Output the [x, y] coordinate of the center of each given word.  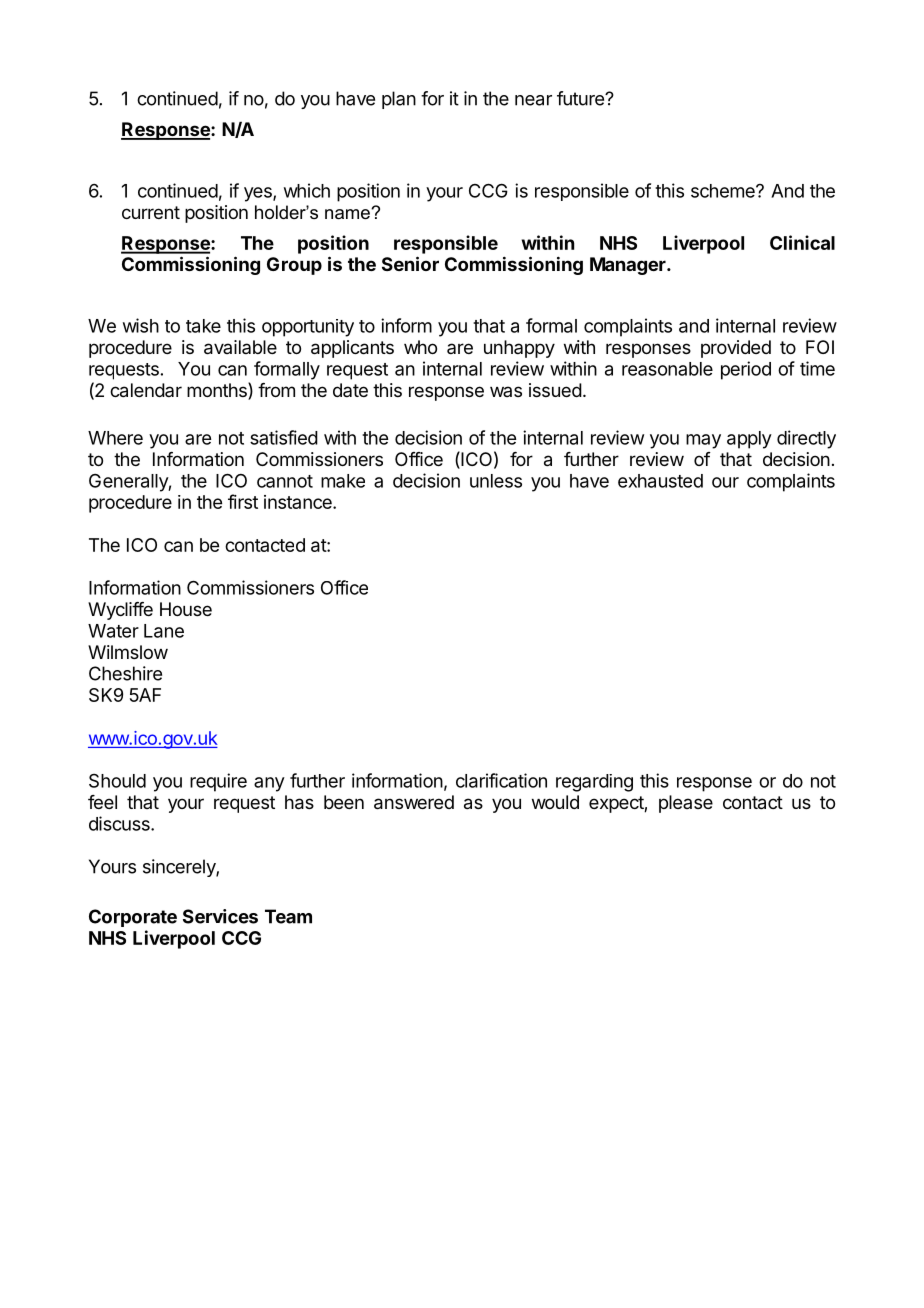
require [218, 782]
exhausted [660, 481]
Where [115, 438]
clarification [501, 780]
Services [220, 916]
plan [399, 100]
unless [496, 481]
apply [749, 440]
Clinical [802, 242]
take [203, 326]
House [186, 609]
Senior [410, 263]
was [506, 391]
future [581, 98]
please [686, 804]
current [151, 212]
